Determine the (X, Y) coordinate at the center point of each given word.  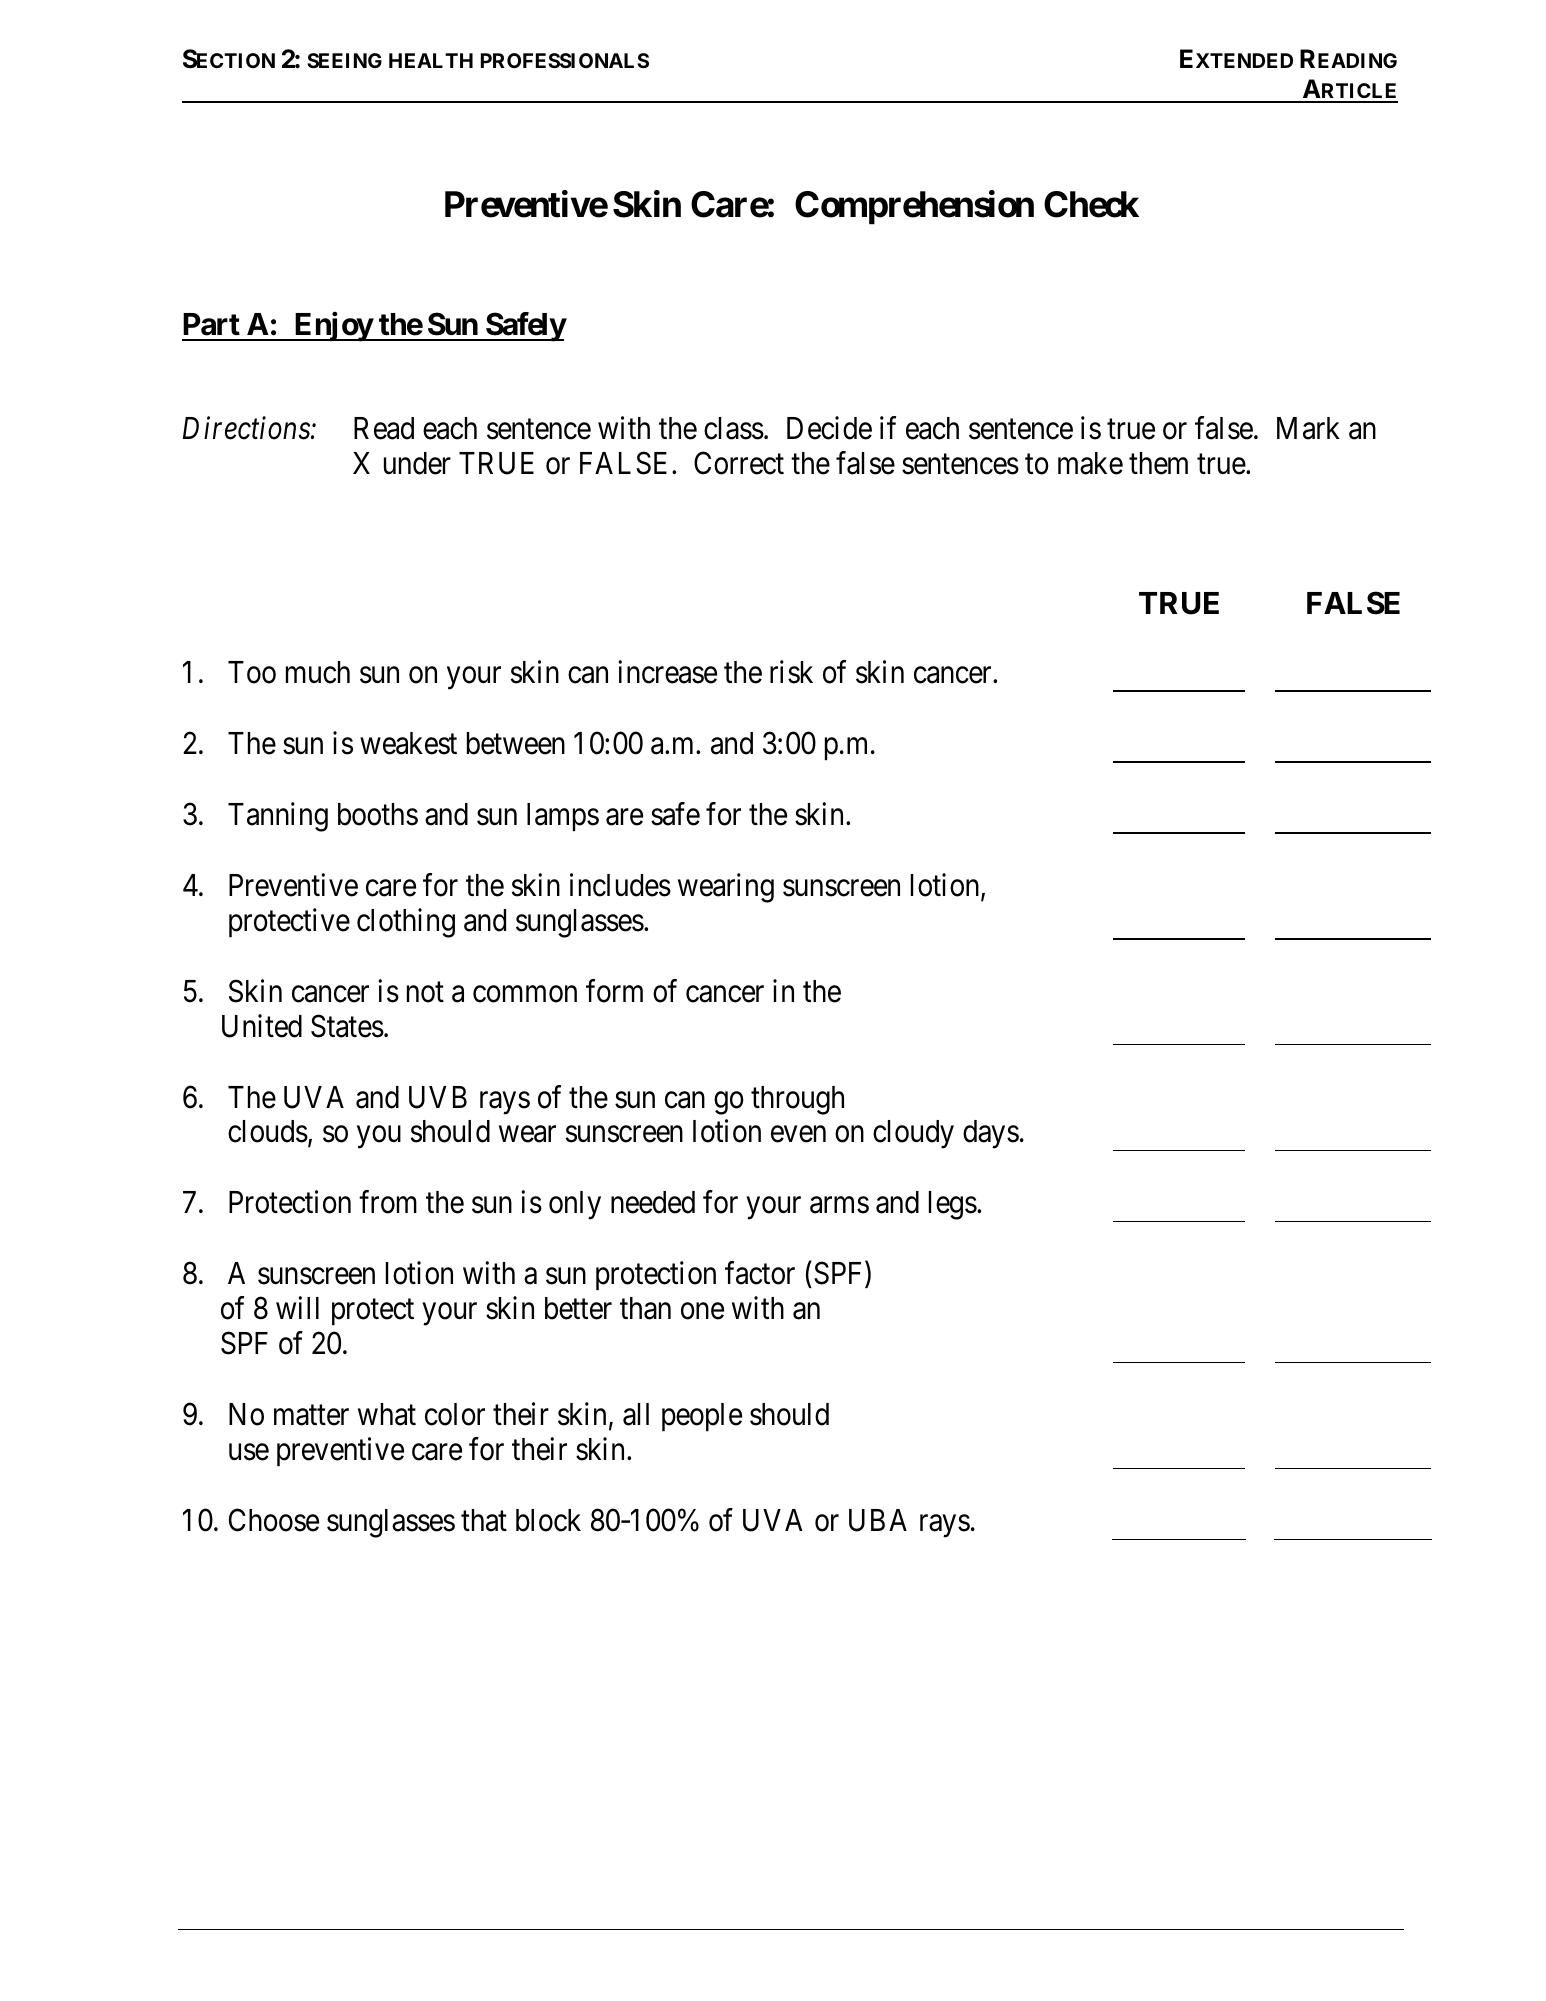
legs (953, 1205)
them (1158, 463)
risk (791, 672)
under (417, 463)
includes (620, 885)
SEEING (344, 60)
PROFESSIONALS (565, 60)
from (388, 1202)
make (1090, 463)
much (318, 672)
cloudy (913, 1134)
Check (1091, 204)
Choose (274, 1520)
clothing (406, 923)
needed (653, 1202)
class (734, 428)
